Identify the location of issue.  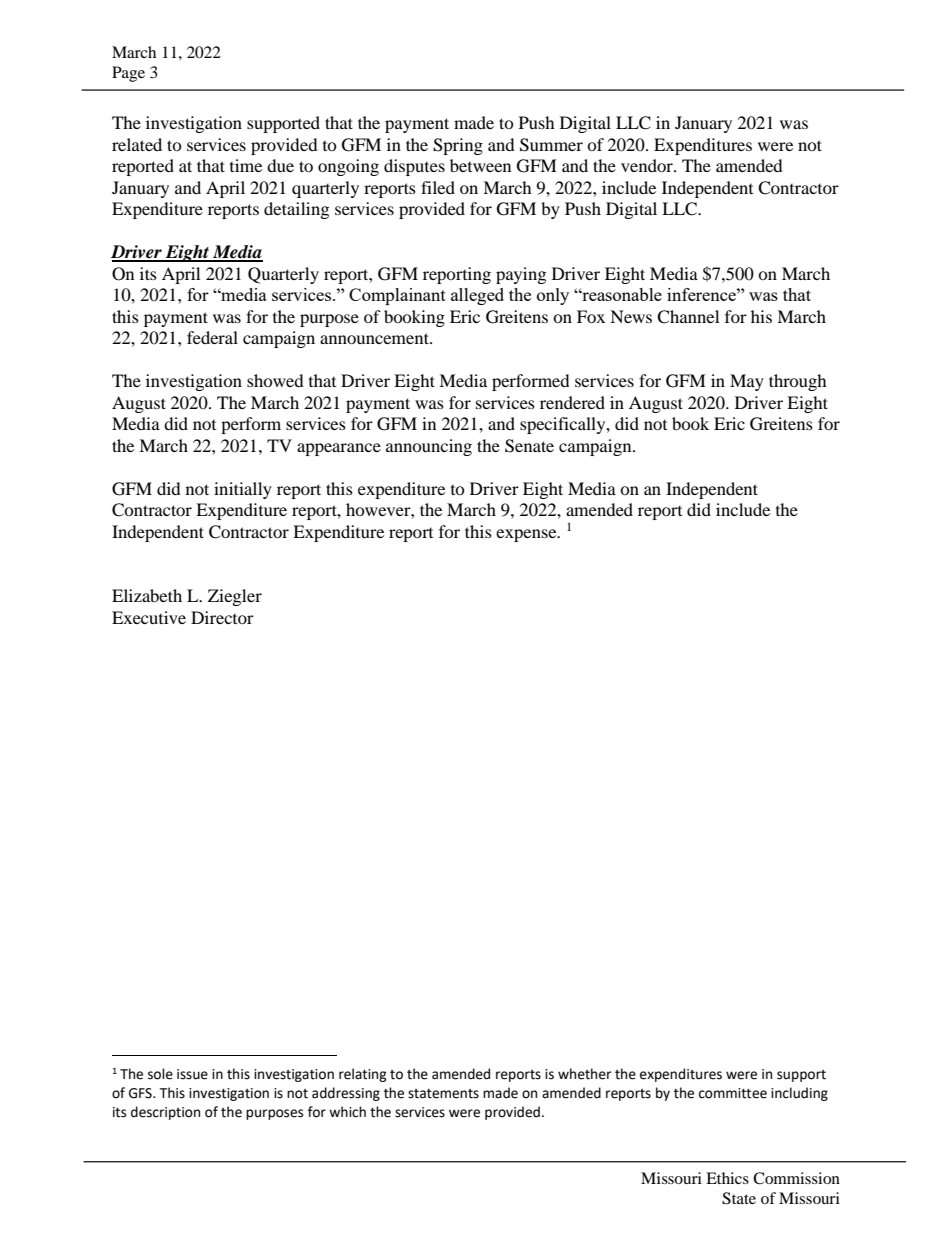
(192, 1074).
